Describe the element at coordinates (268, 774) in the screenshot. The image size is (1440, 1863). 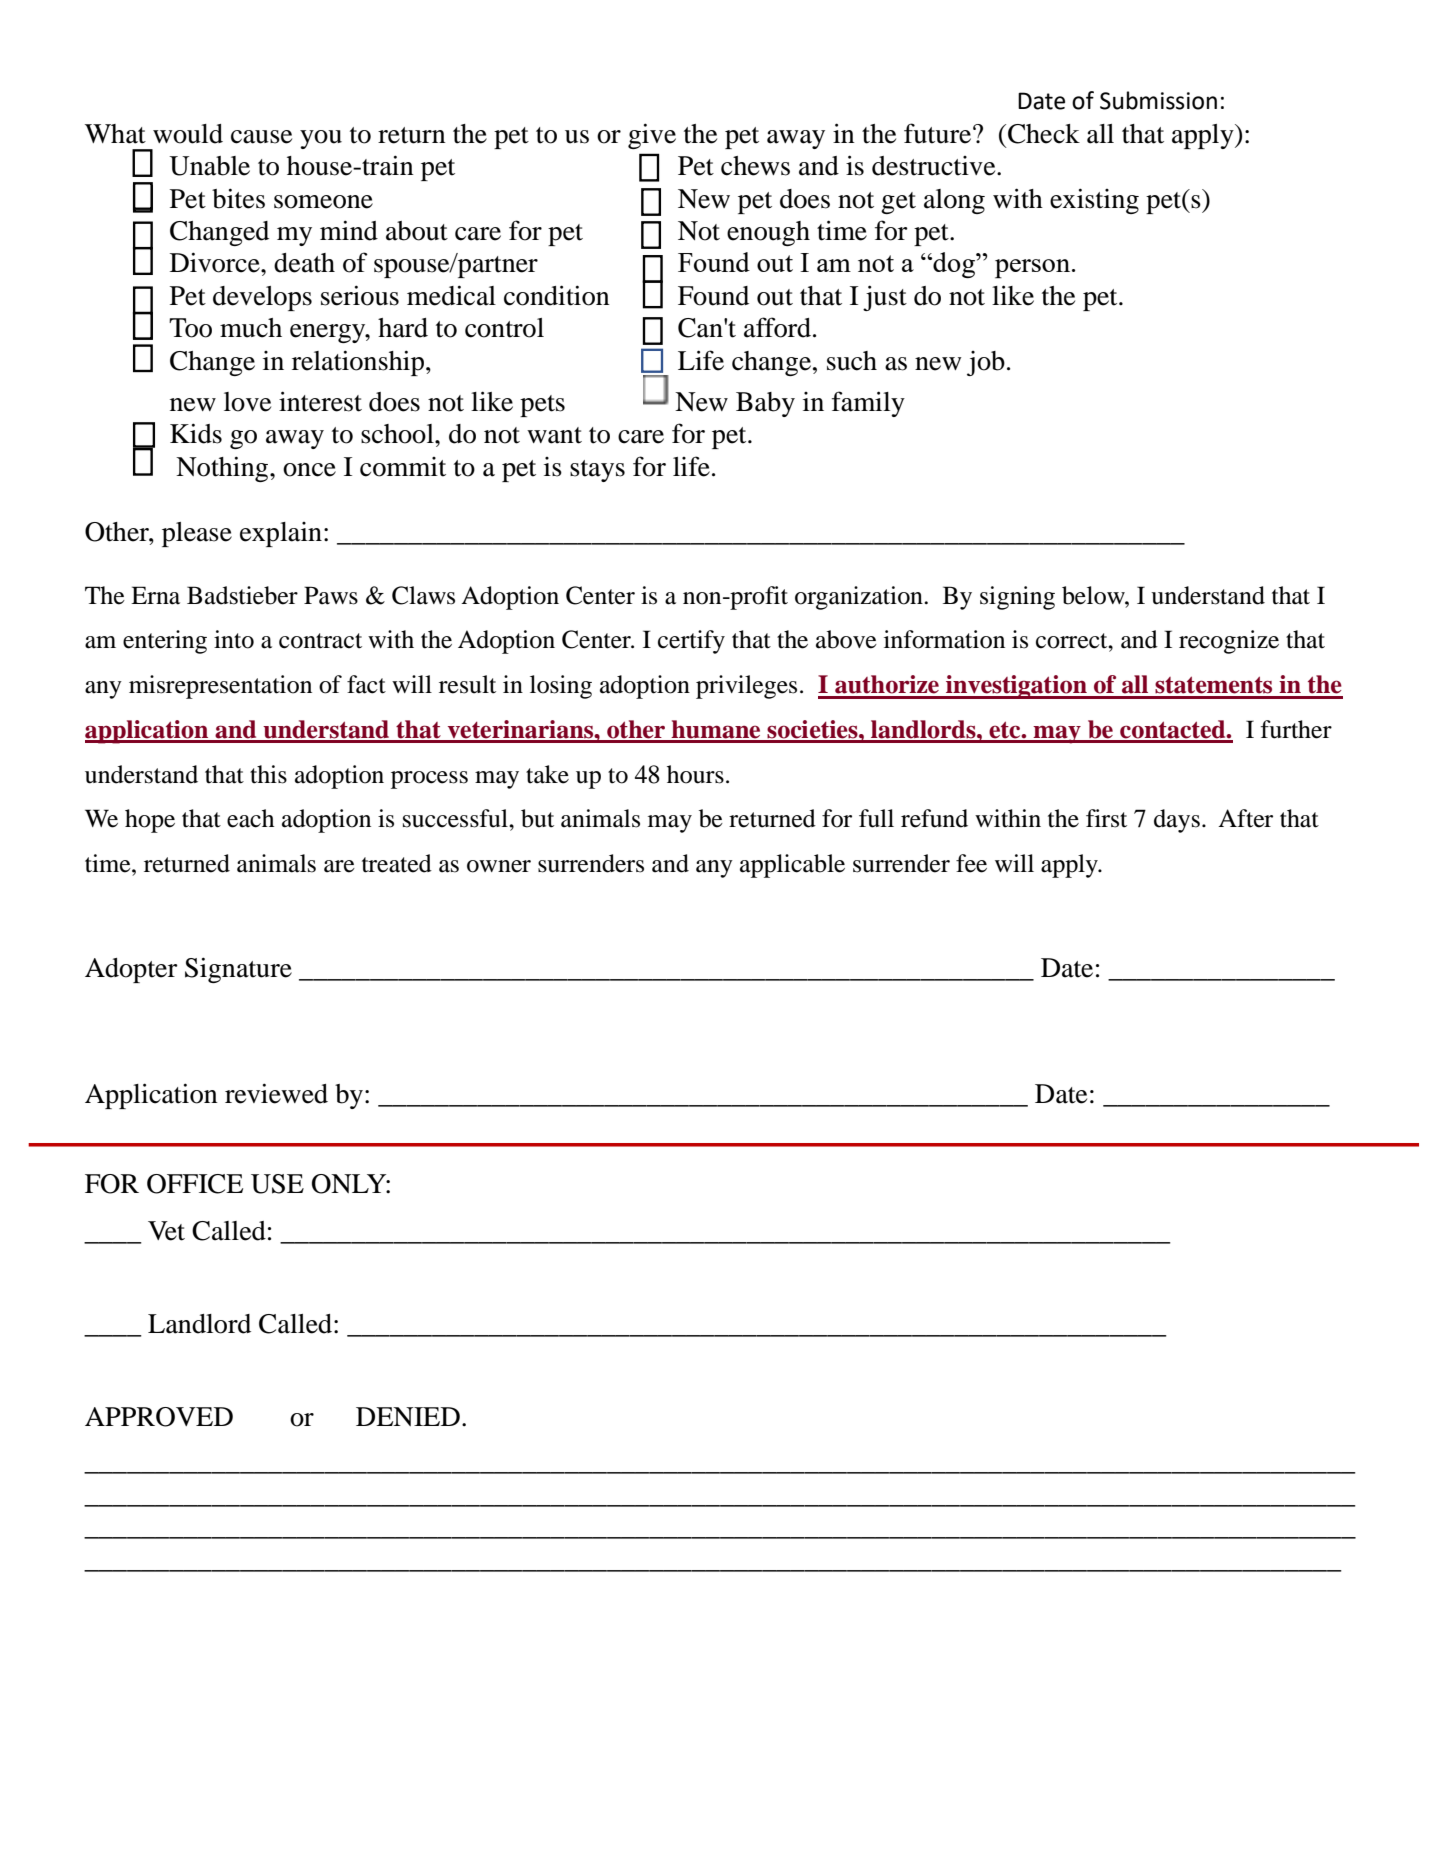
I see `this` at that location.
